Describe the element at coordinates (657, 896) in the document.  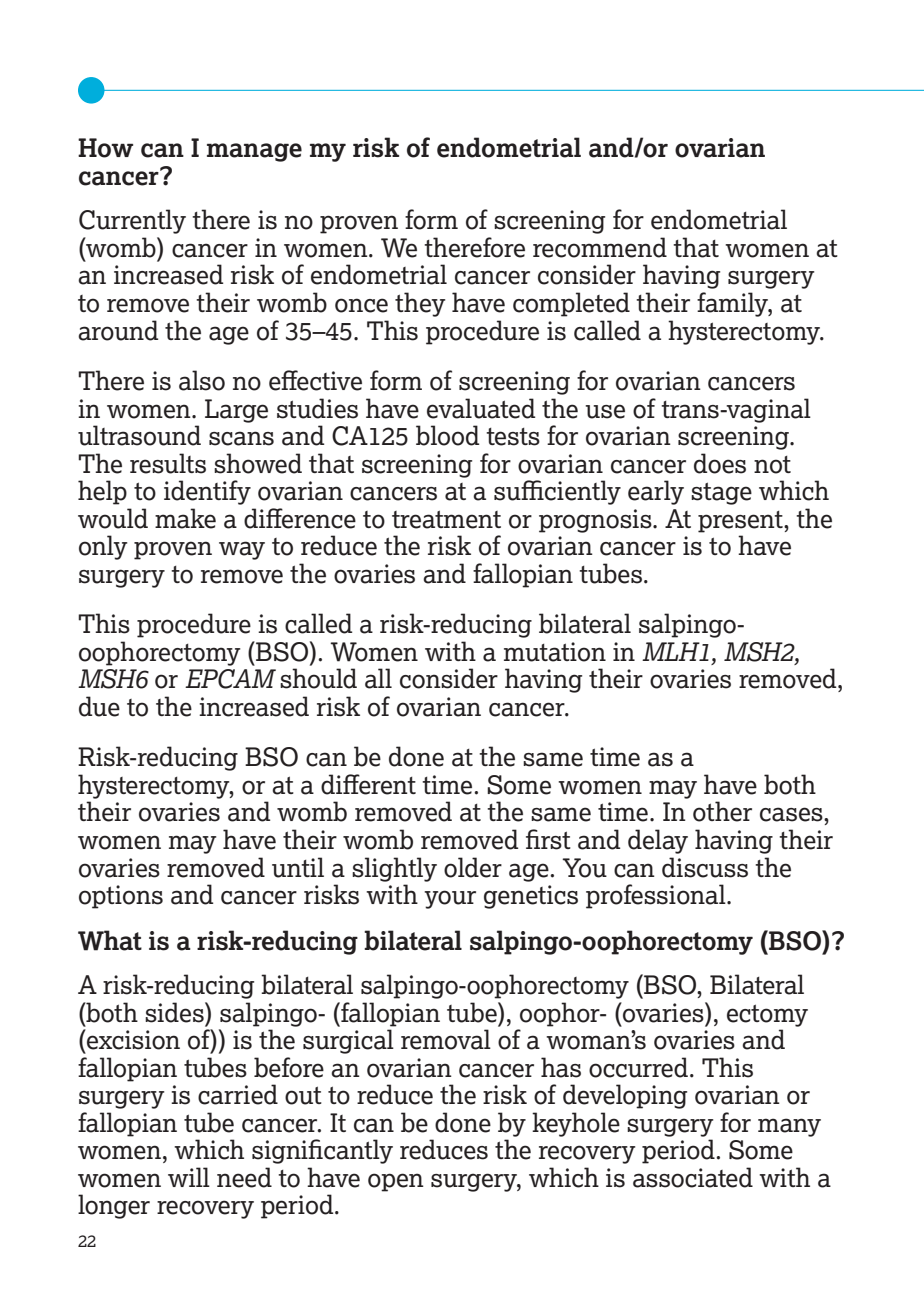
I see `professional` at that location.
